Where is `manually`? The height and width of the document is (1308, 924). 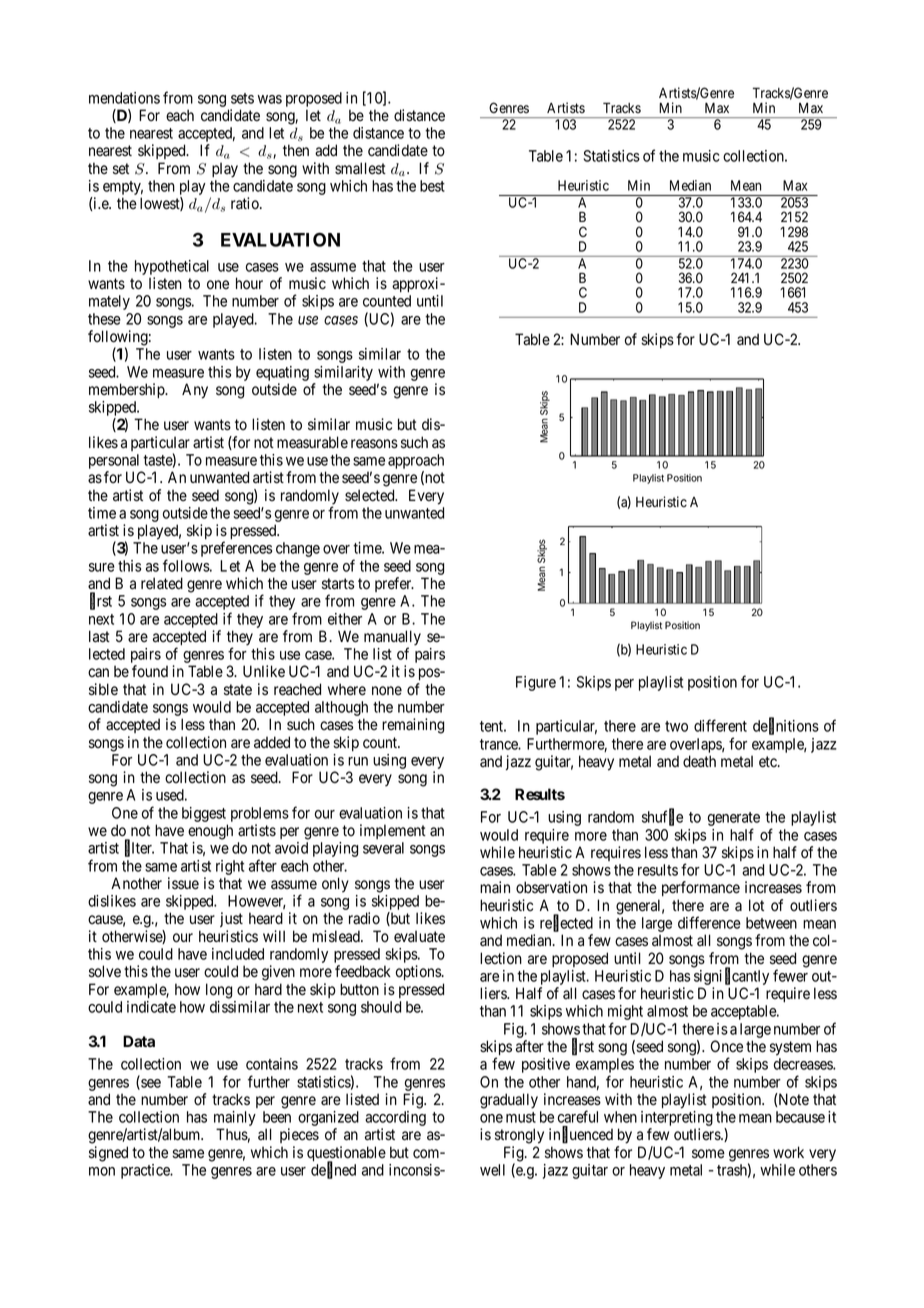
manually is located at coordinates (392, 639).
